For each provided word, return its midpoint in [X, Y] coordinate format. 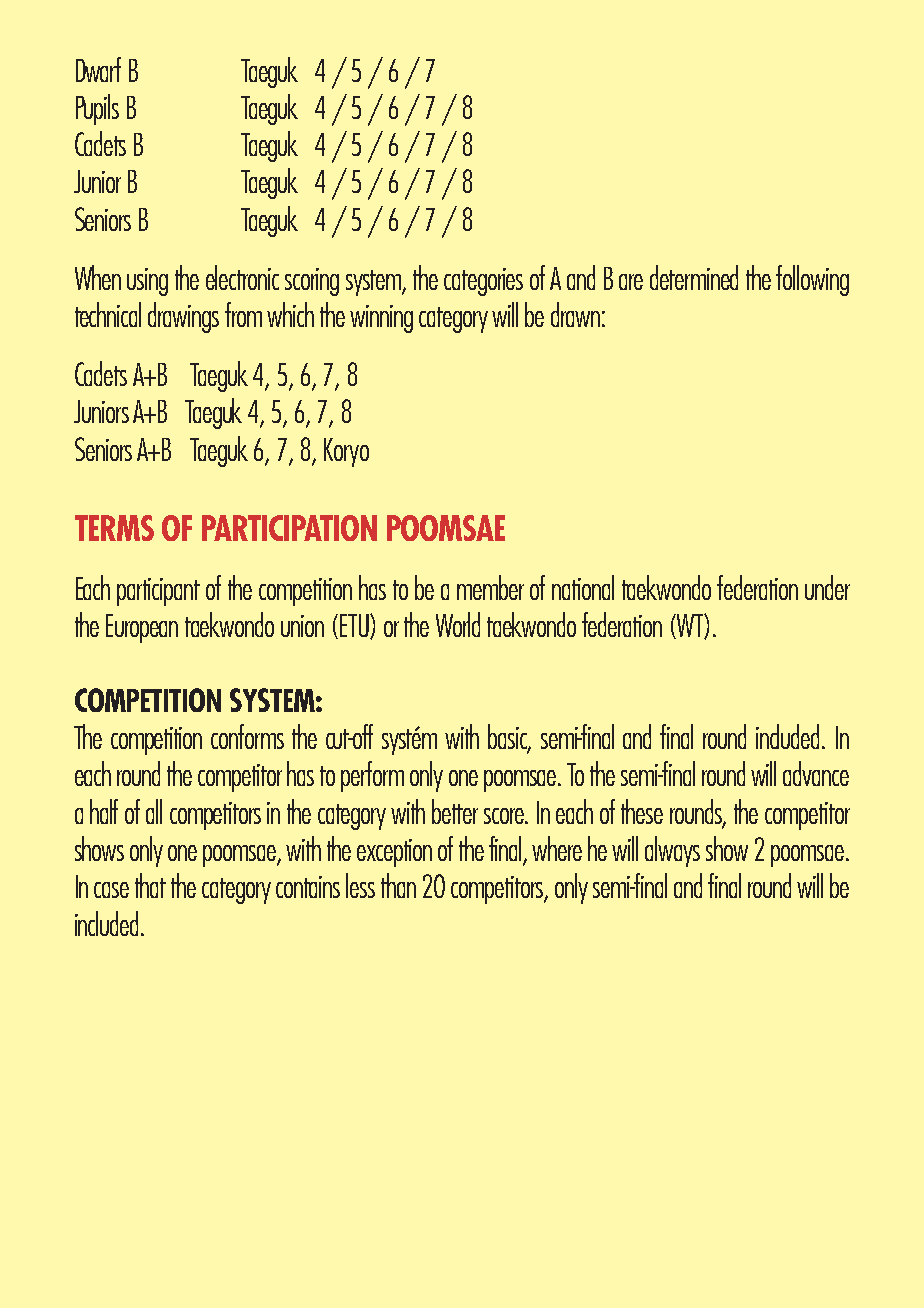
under [827, 587]
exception [394, 853]
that [150, 885]
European [142, 628]
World [458, 624]
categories [483, 282]
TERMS [114, 528]
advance [816, 773]
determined [694, 277]
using [147, 282]
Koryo [346, 452]
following [812, 280]
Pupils [97, 109]
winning [381, 319]
